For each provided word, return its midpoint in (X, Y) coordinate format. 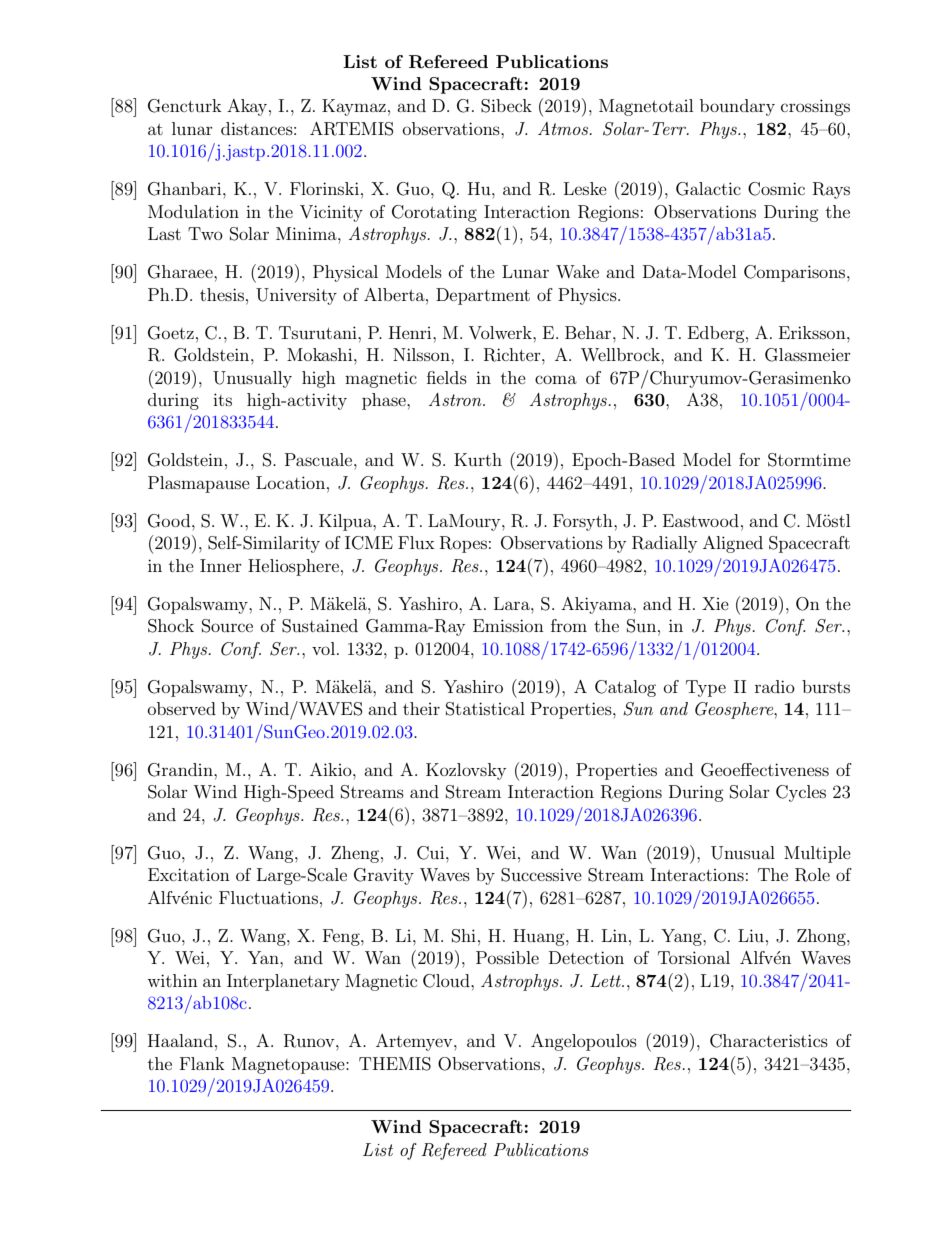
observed (182, 708)
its (222, 399)
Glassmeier (808, 355)
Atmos (564, 128)
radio (775, 686)
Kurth (478, 459)
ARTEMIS (352, 129)
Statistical (485, 709)
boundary (737, 107)
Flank (202, 1063)
